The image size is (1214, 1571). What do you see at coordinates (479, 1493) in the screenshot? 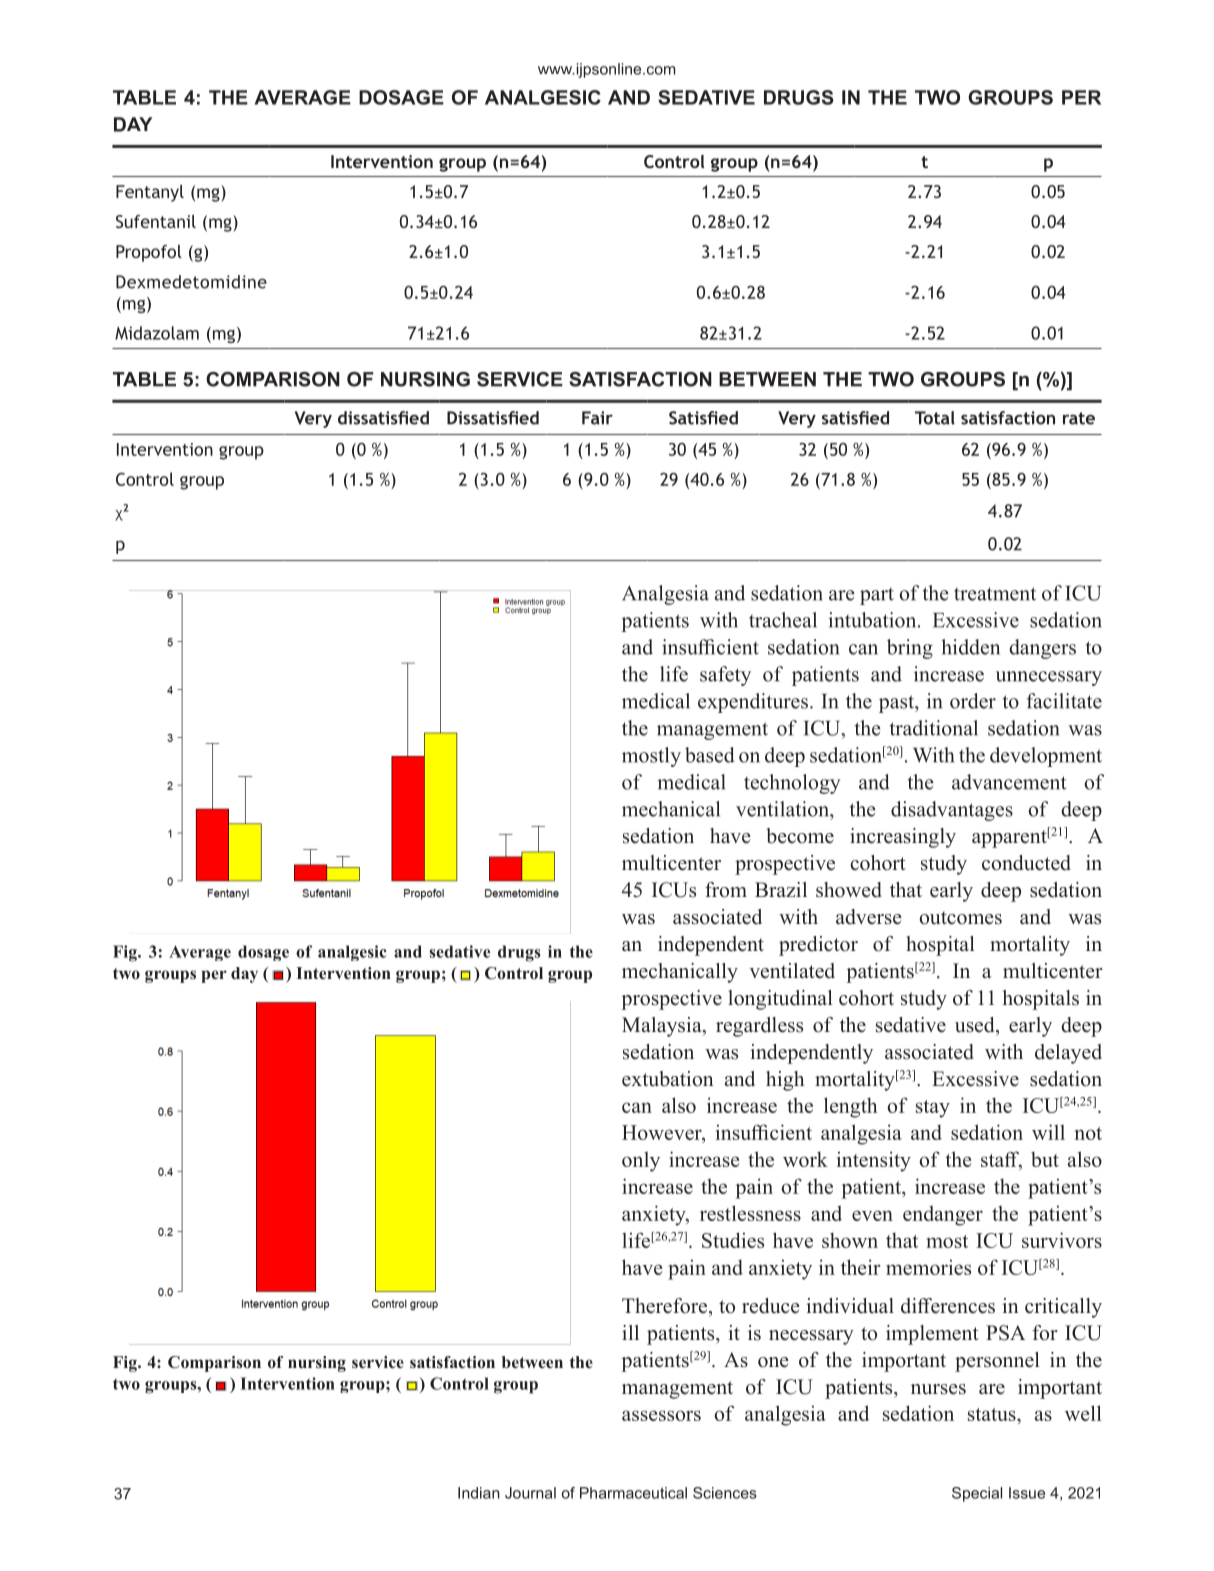
I see `Indian` at bounding box center [479, 1493].
